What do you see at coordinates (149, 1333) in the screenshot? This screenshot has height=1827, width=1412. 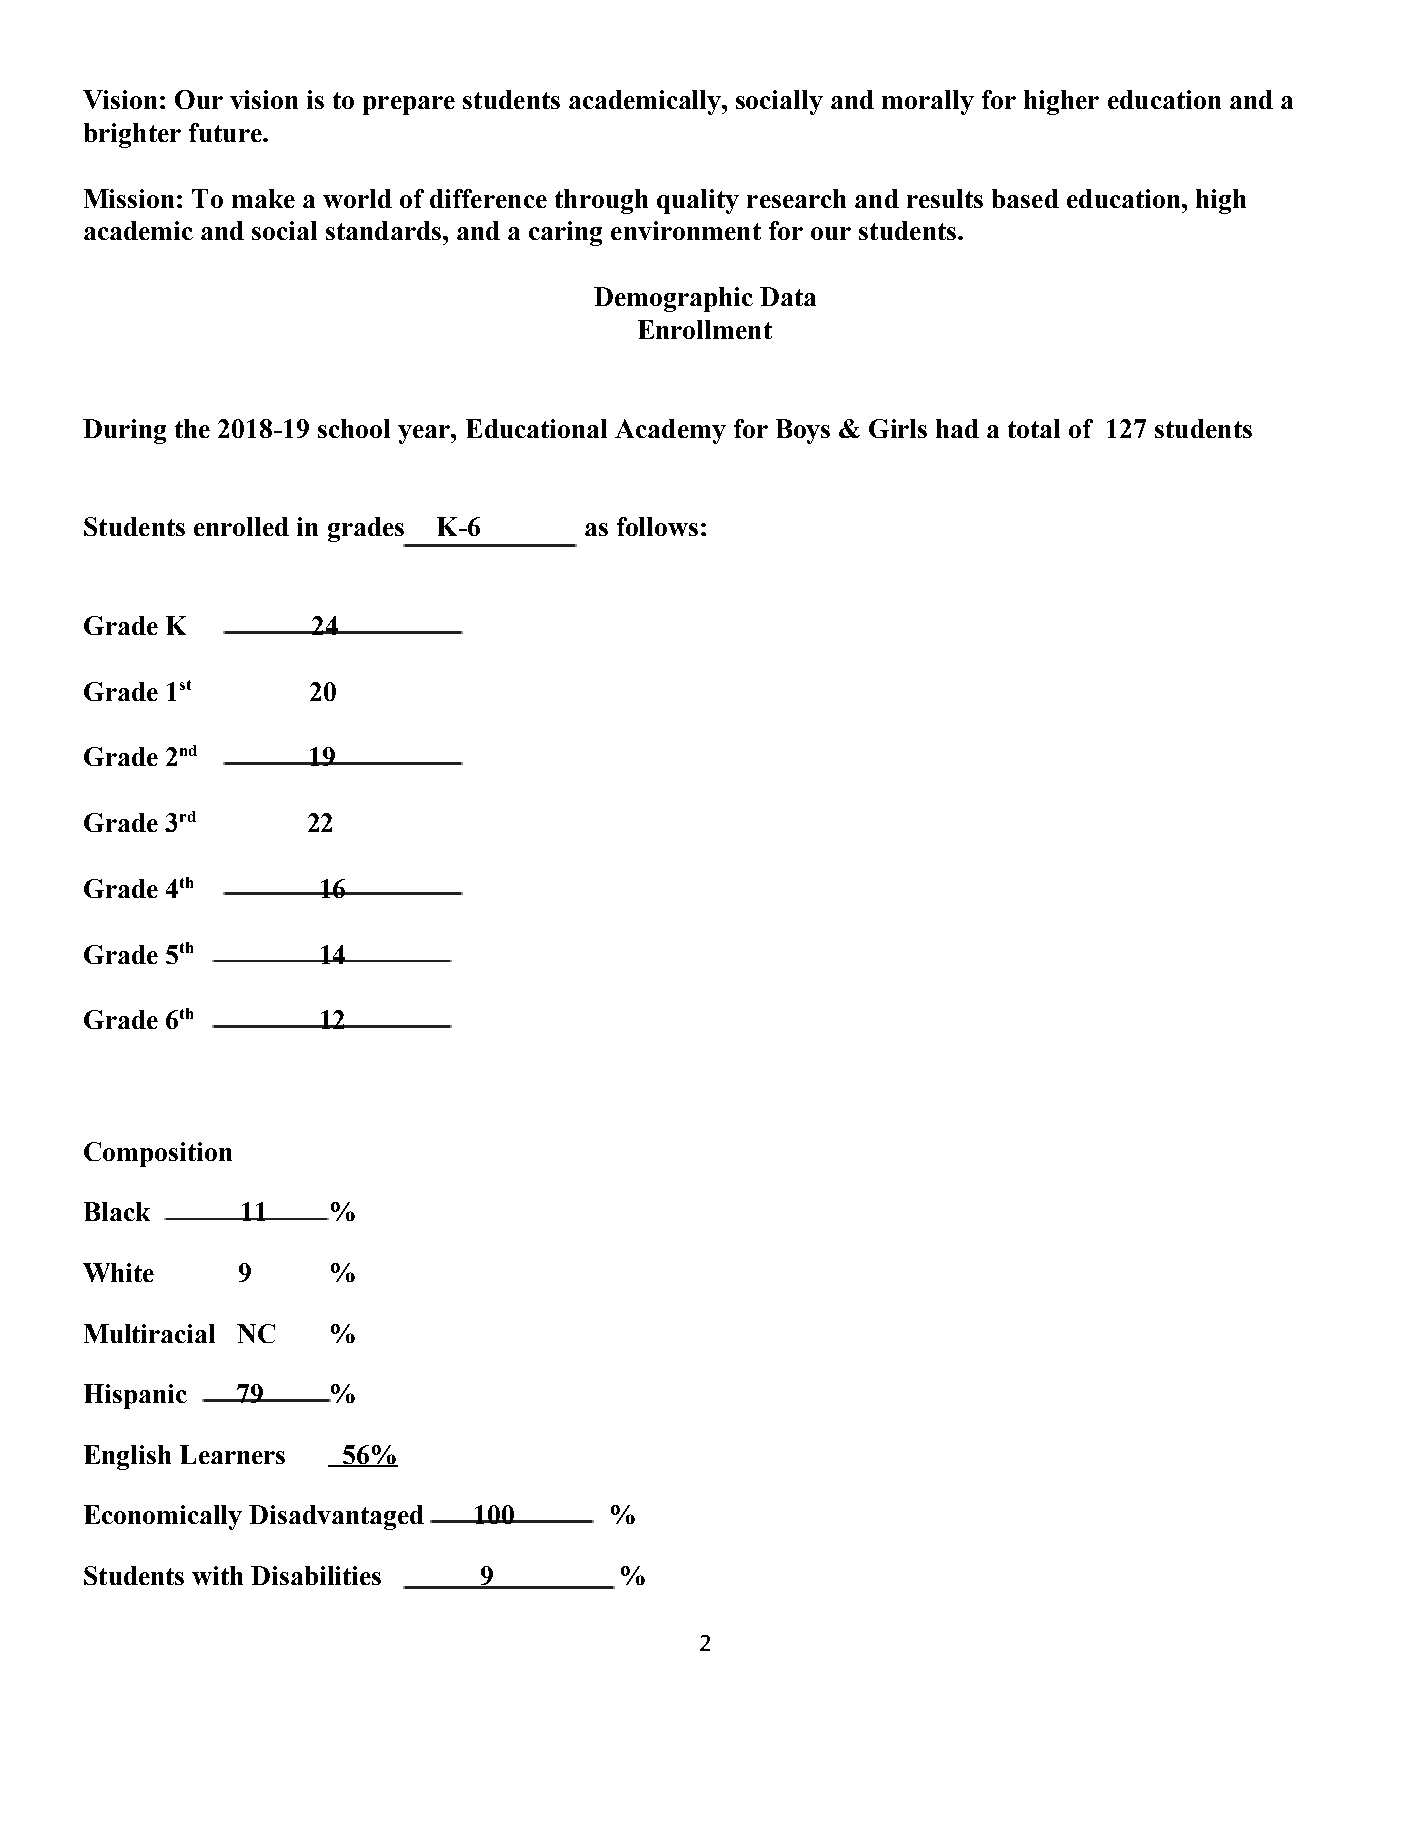 I see `Multiracial` at bounding box center [149, 1333].
